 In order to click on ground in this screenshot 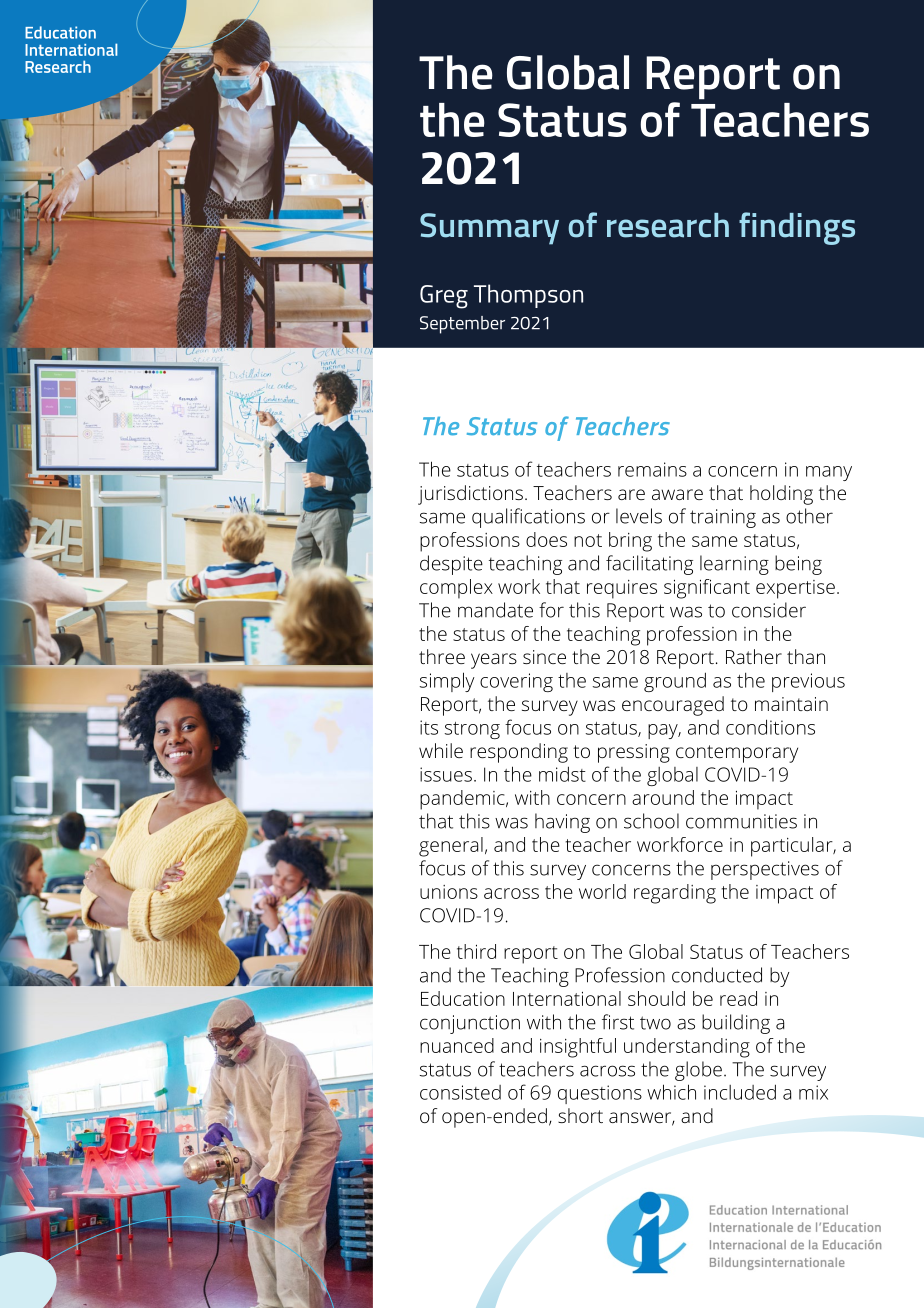, I will do `click(675, 682)`.
